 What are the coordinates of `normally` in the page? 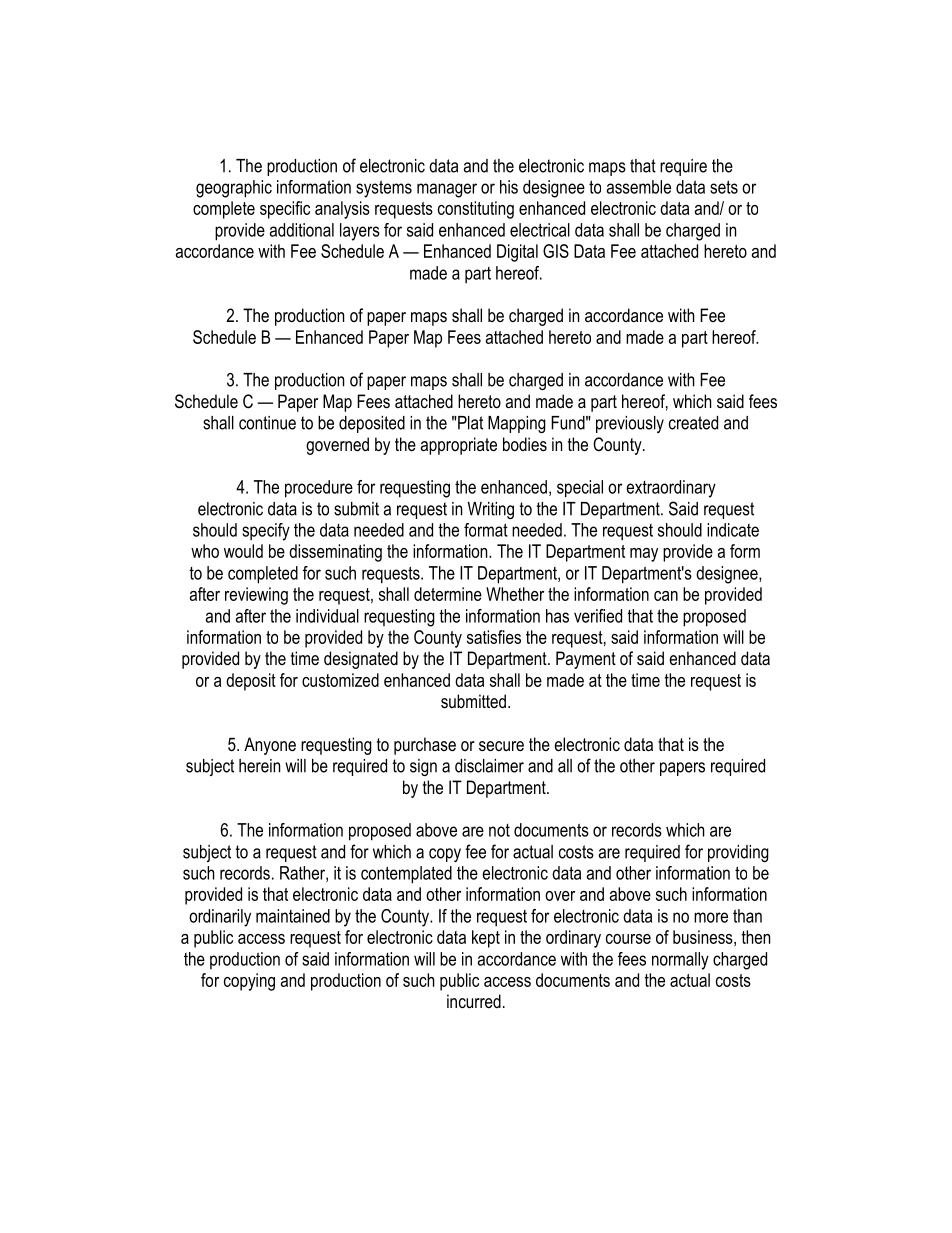 It's located at (680, 961).
